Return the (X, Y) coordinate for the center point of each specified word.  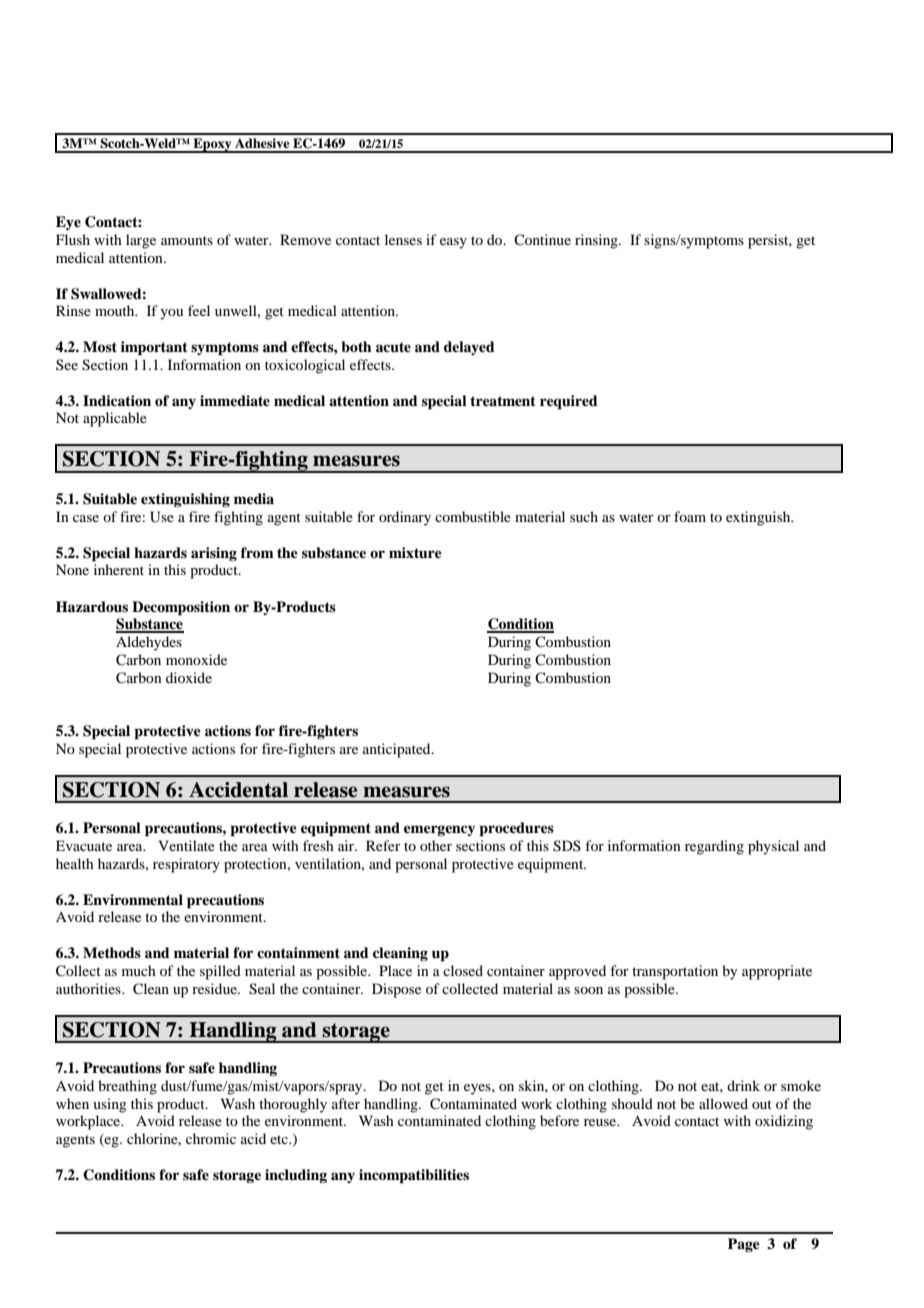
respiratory (186, 865)
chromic (211, 1138)
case (86, 518)
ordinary (405, 518)
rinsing (597, 241)
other (436, 845)
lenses (403, 239)
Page (744, 1245)
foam (690, 516)
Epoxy (212, 145)
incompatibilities (414, 1176)
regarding (714, 847)
